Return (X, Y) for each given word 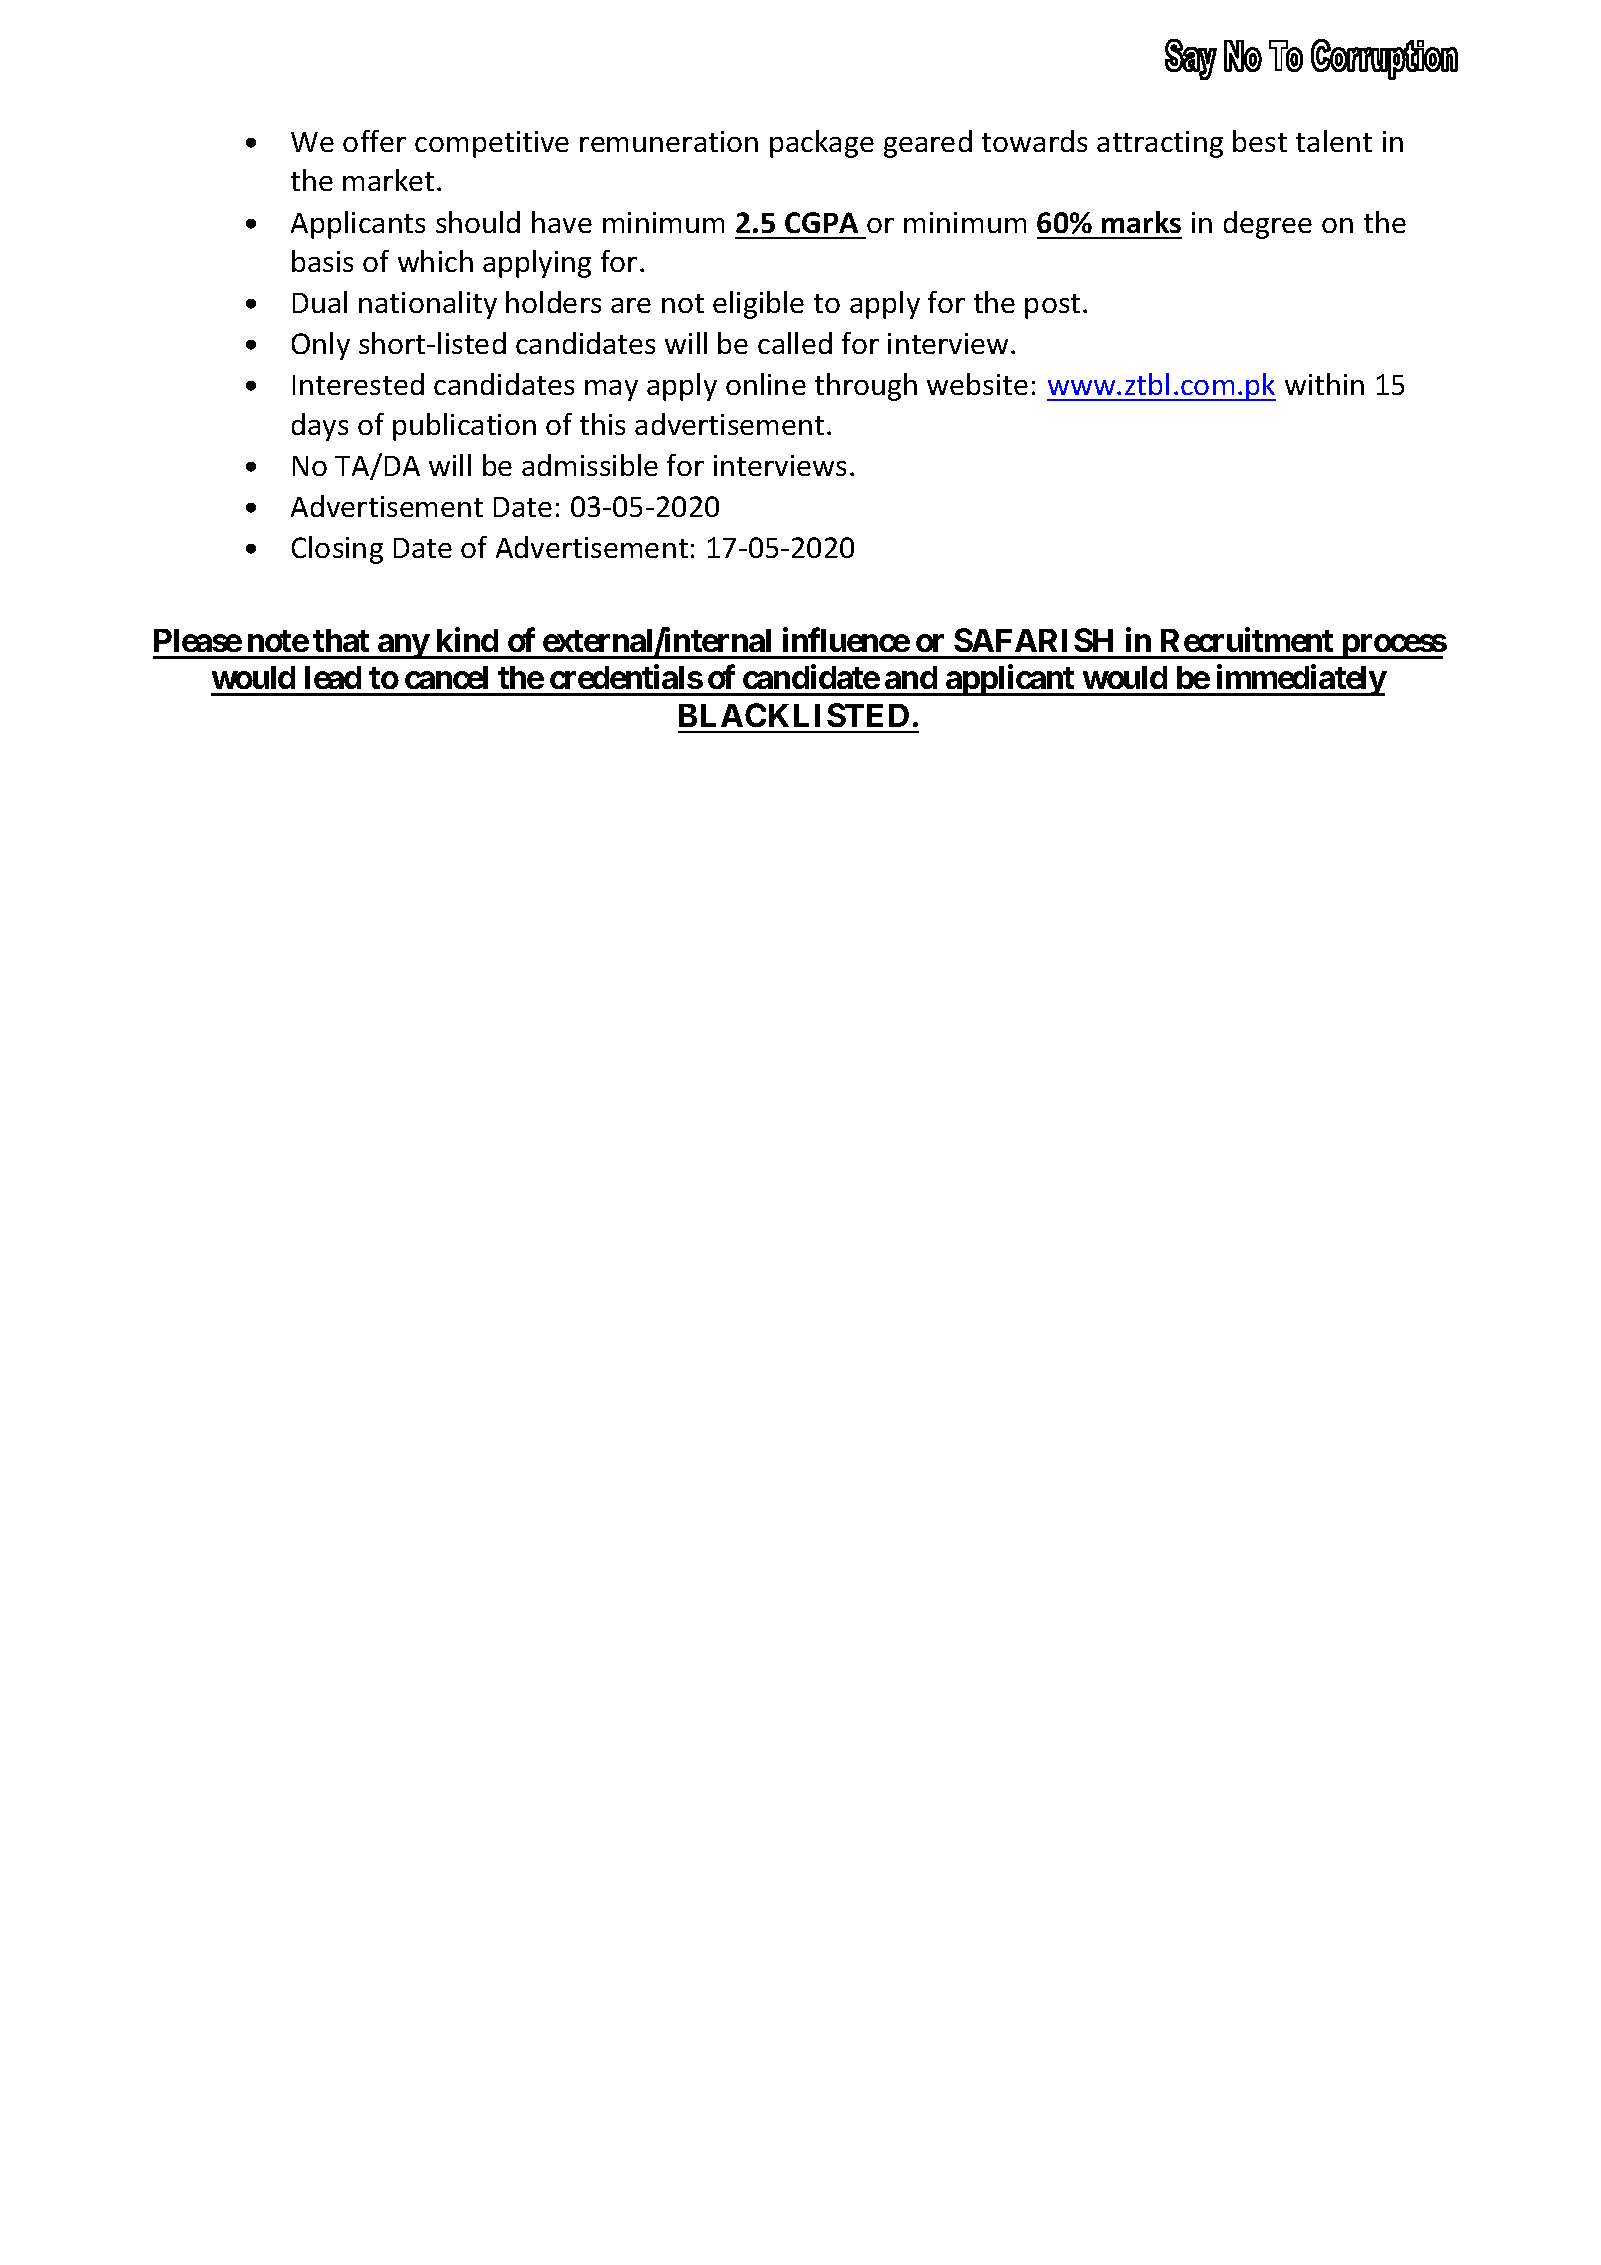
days (320, 427)
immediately (1300, 680)
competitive (492, 144)
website (977, 384)
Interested (358, 384)
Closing (337, 550)
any (403, 647)
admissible (590, 465)
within (1324, 384)
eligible (758, 305)
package (822, 144)
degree (1268, 225)
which (435, 261)
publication (464, 427)
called (795, 343)
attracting (1160, 144)
